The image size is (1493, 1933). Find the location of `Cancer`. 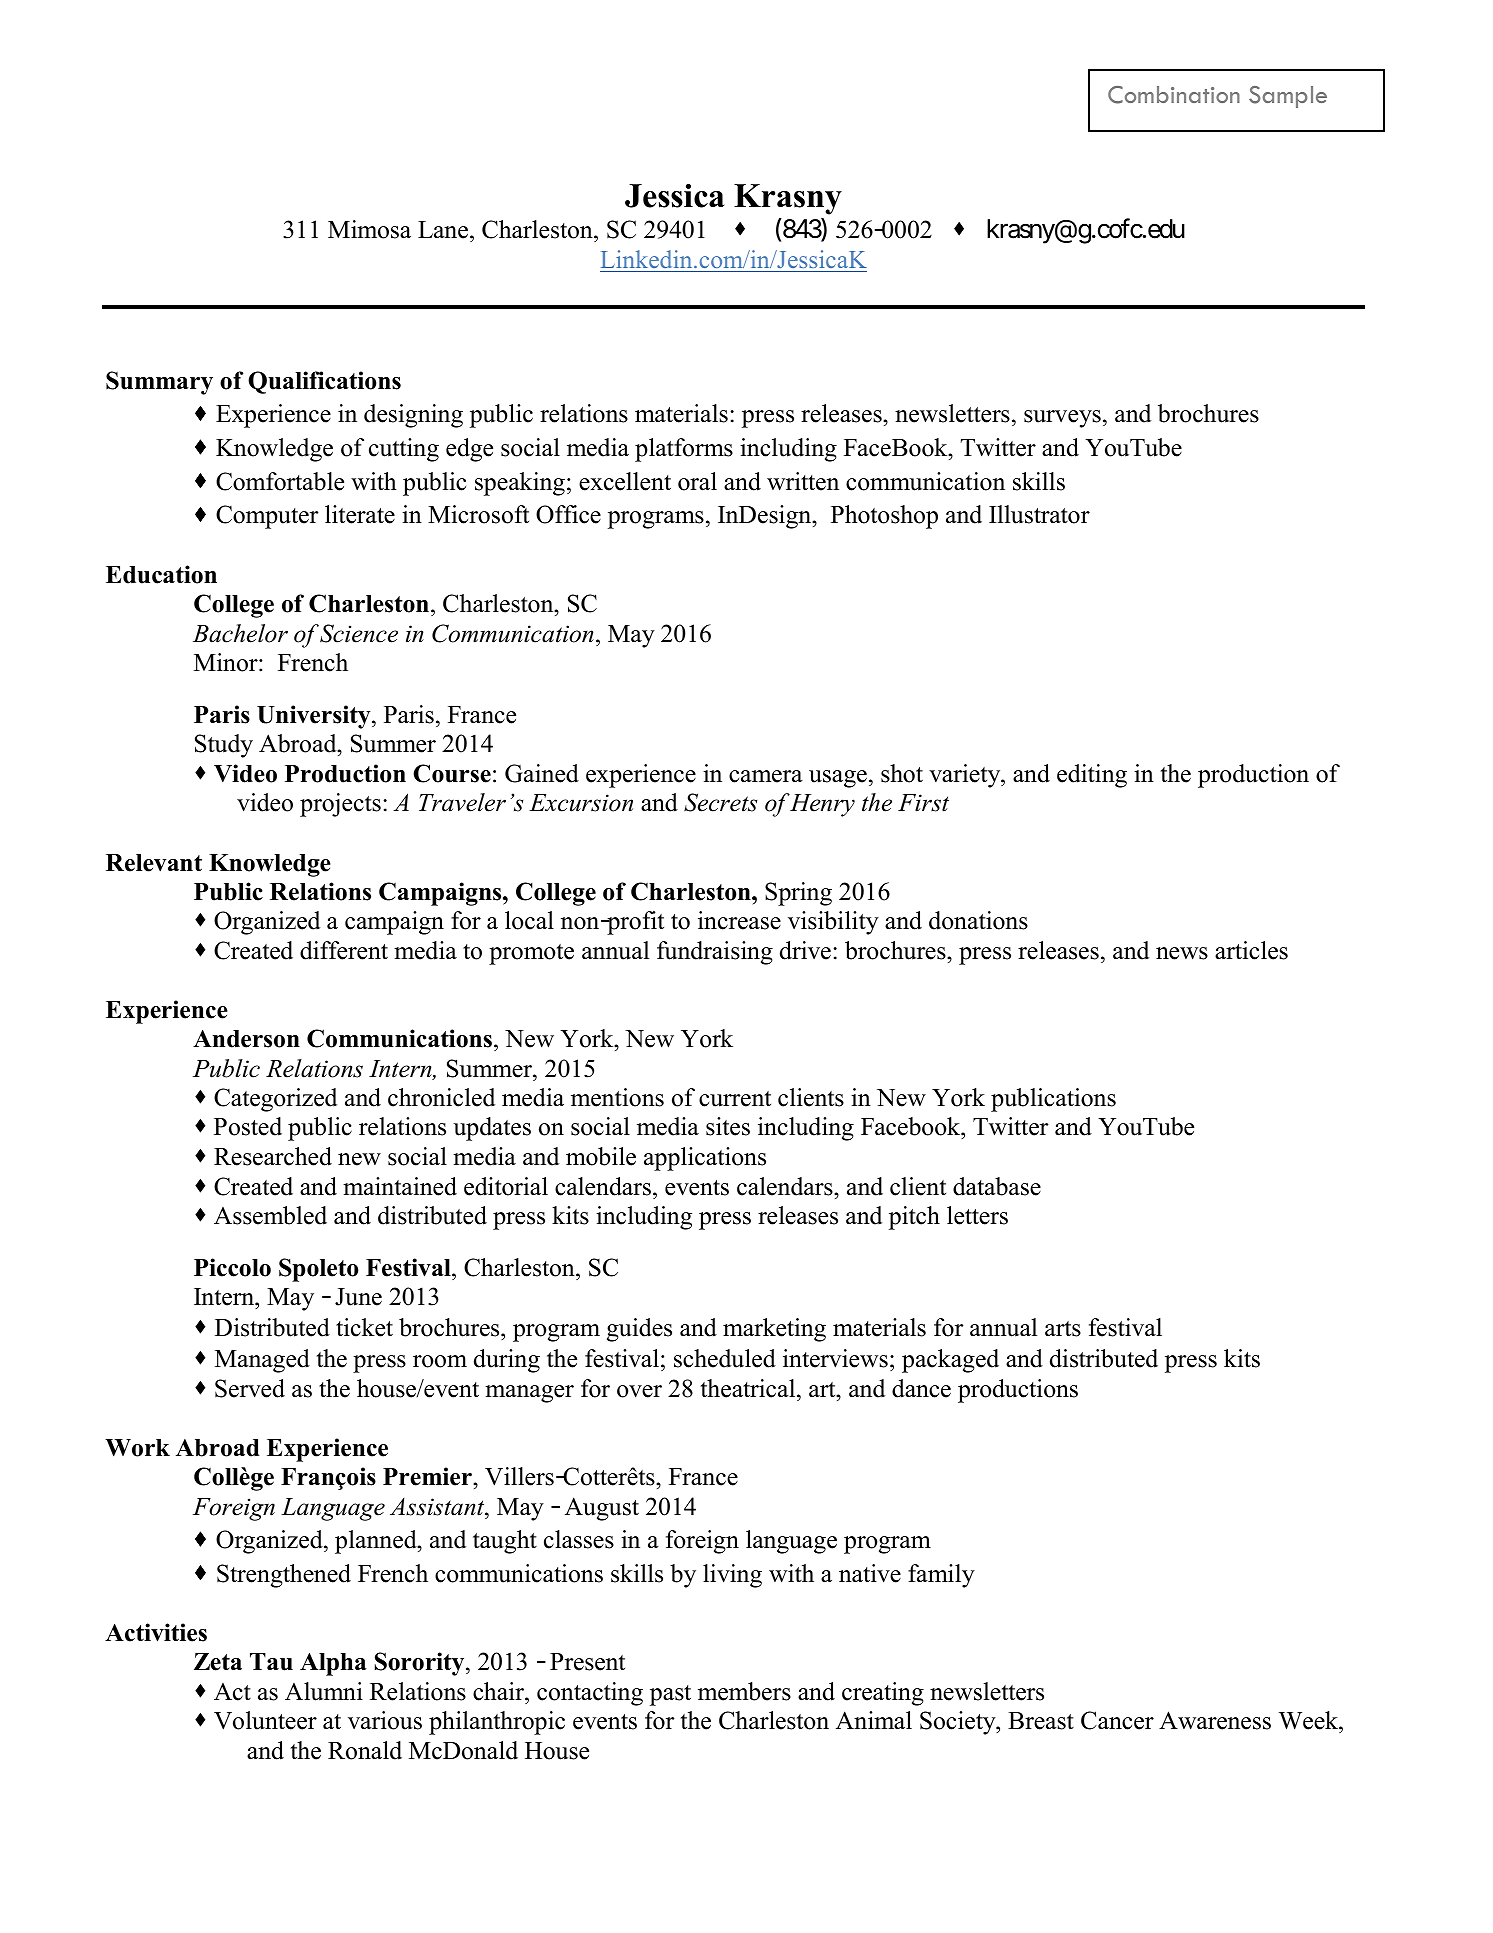

Cancer is located at coordinates (1117, 1720).
